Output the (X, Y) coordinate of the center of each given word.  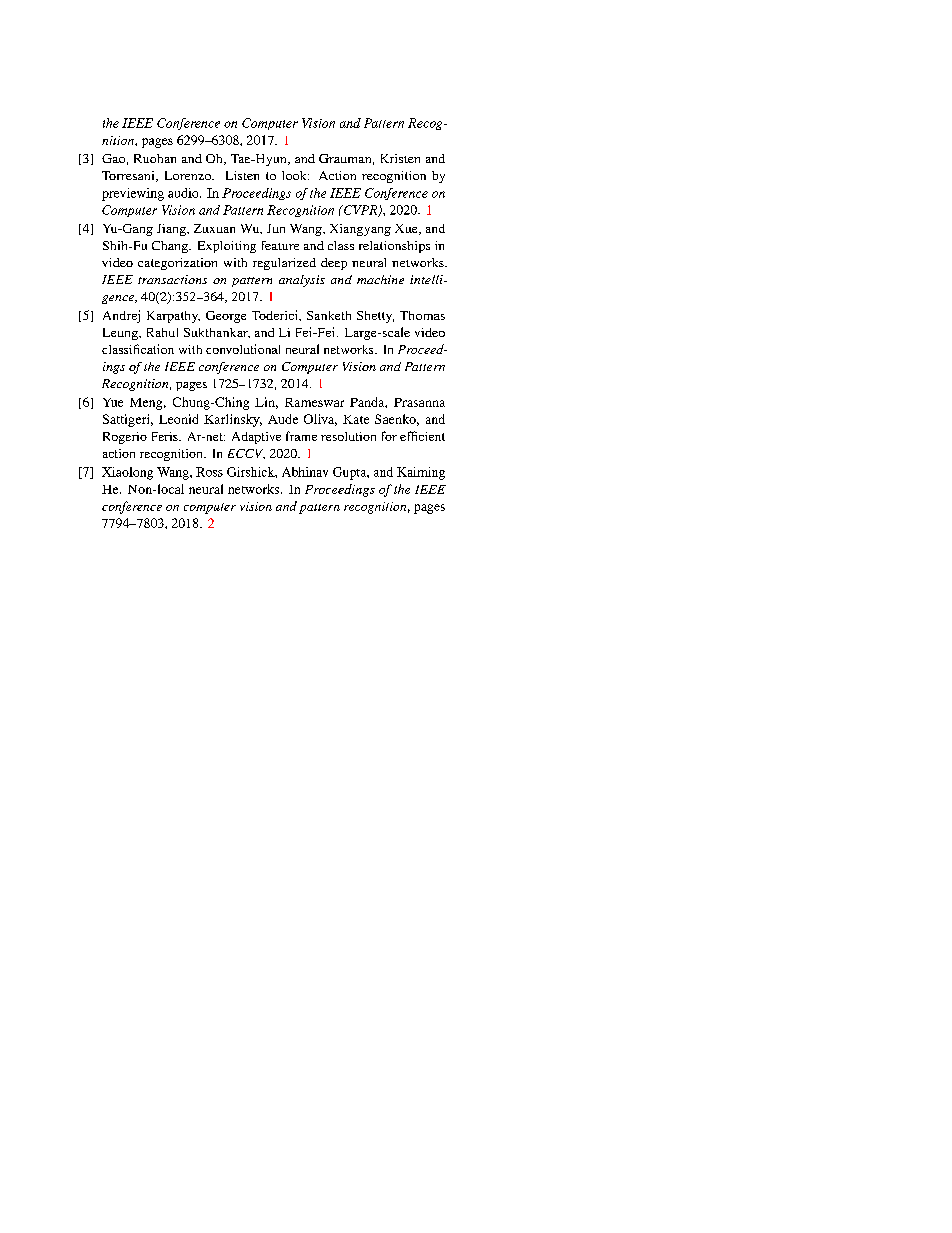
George (226, 317)
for (389, 436)
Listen (242, 175)
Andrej (121, 316)
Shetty (375, 317)
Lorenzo (189, 175)
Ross (209, 472)
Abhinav (305, 472)
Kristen (400, 158)
